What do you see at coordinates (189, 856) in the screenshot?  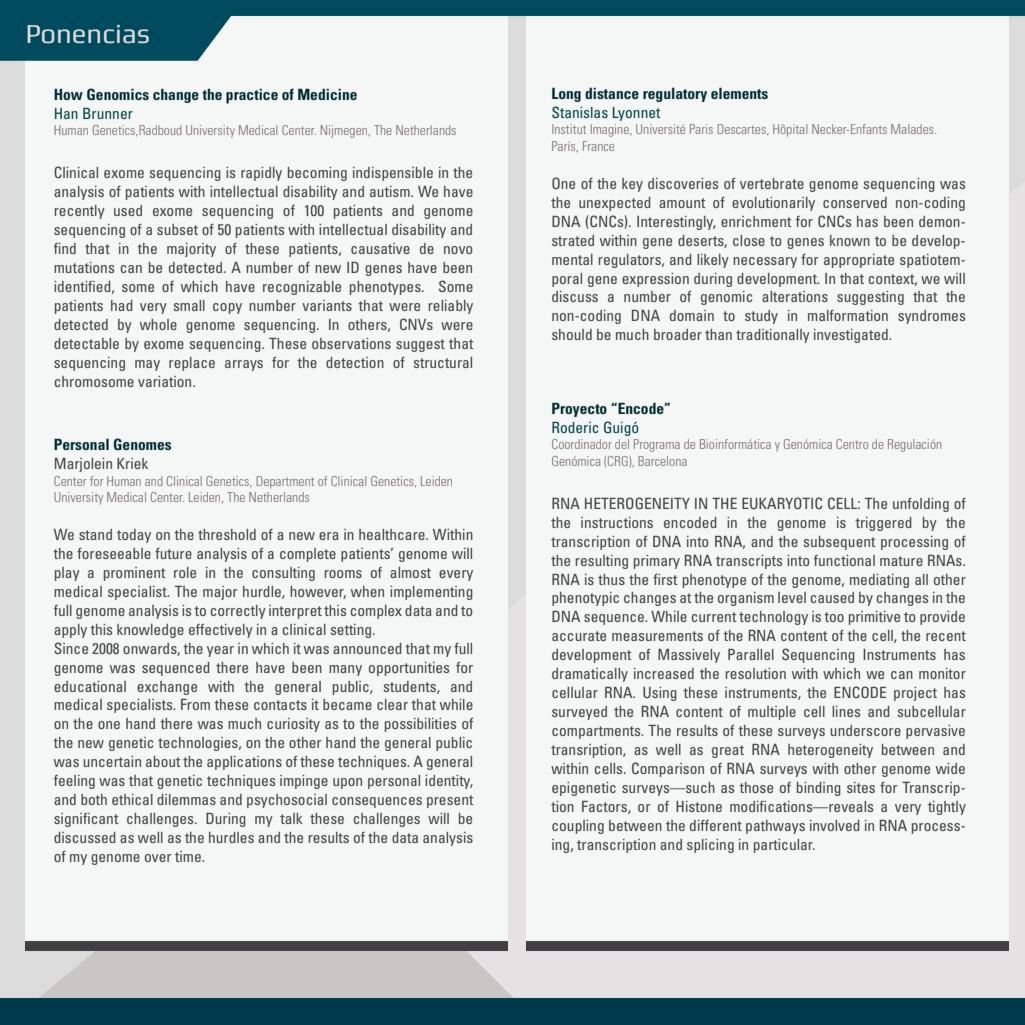 I see `time` at bounding box center [189, 856].
